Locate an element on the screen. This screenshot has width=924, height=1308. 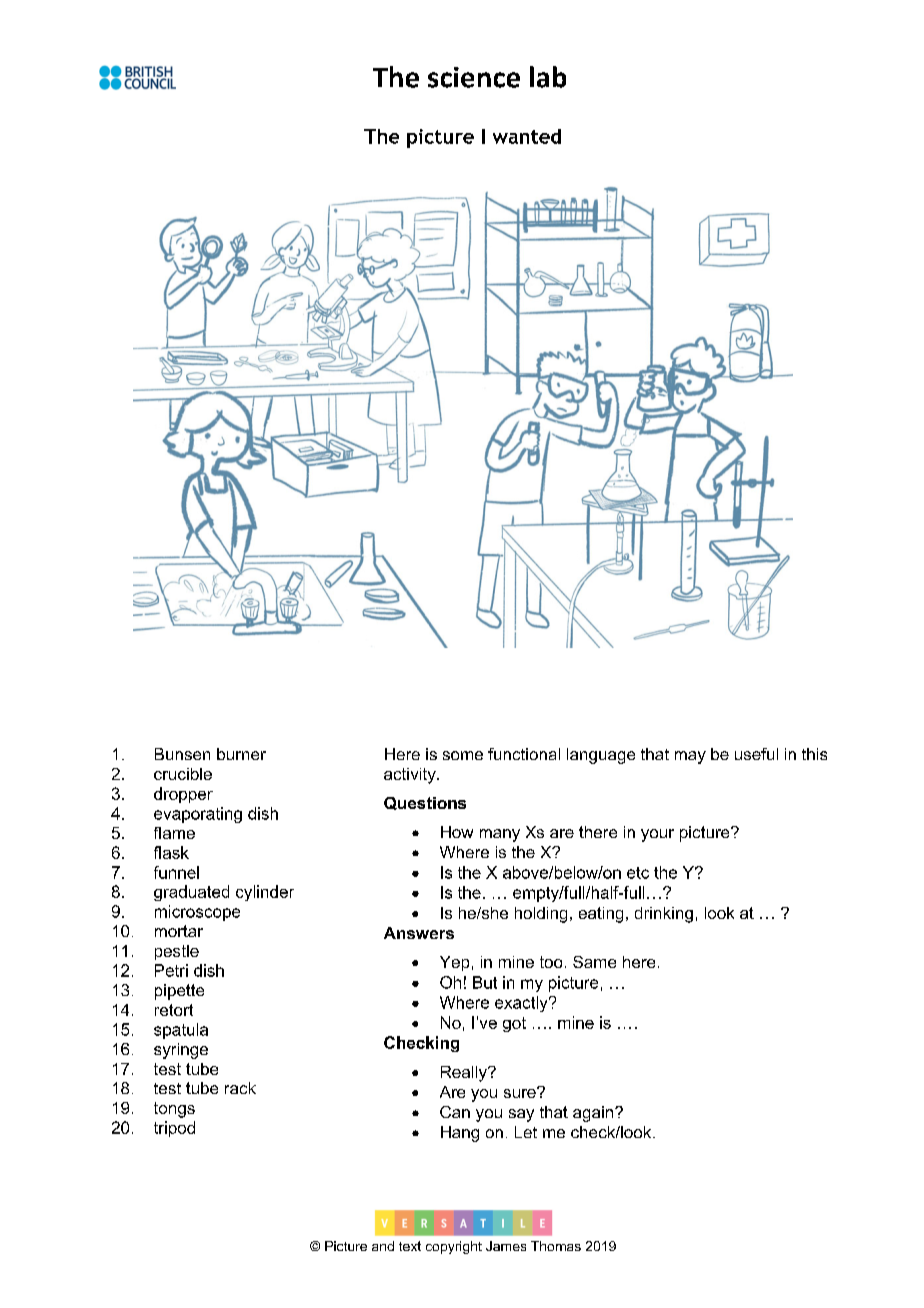
James is located at coordinates (506, 1246).
